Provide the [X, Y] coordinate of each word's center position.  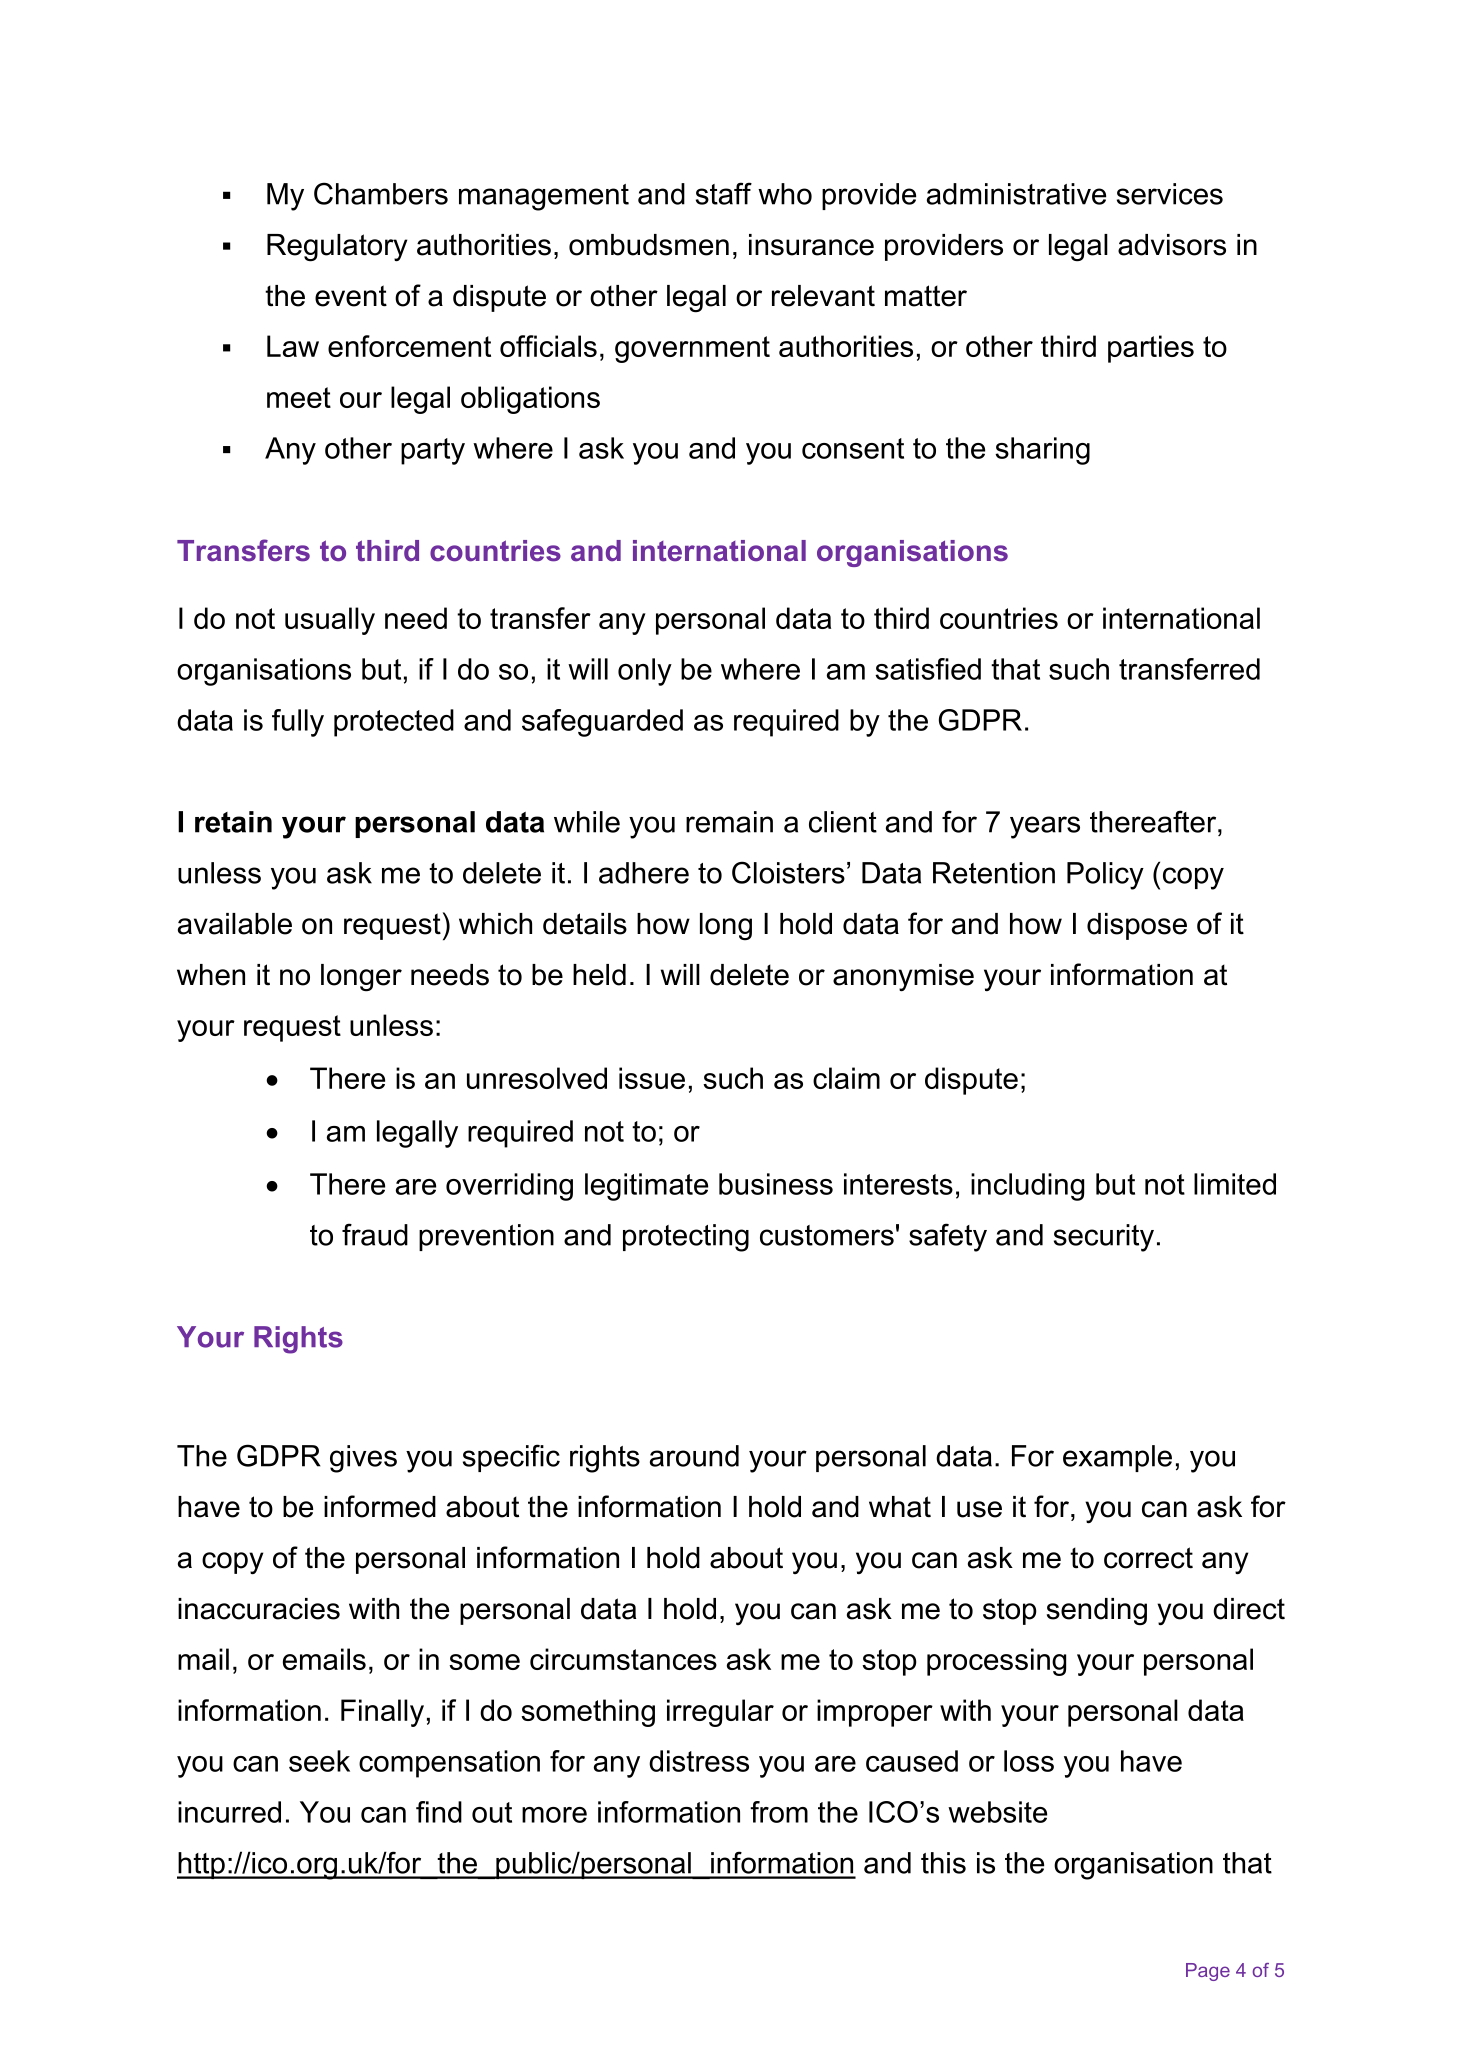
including [1027, 1187]
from [779, 1812]
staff [724, 193]
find [439, 1812]
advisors [1172, 245]
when [211, 975]
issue [652, 1078]
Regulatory [337, 248]
